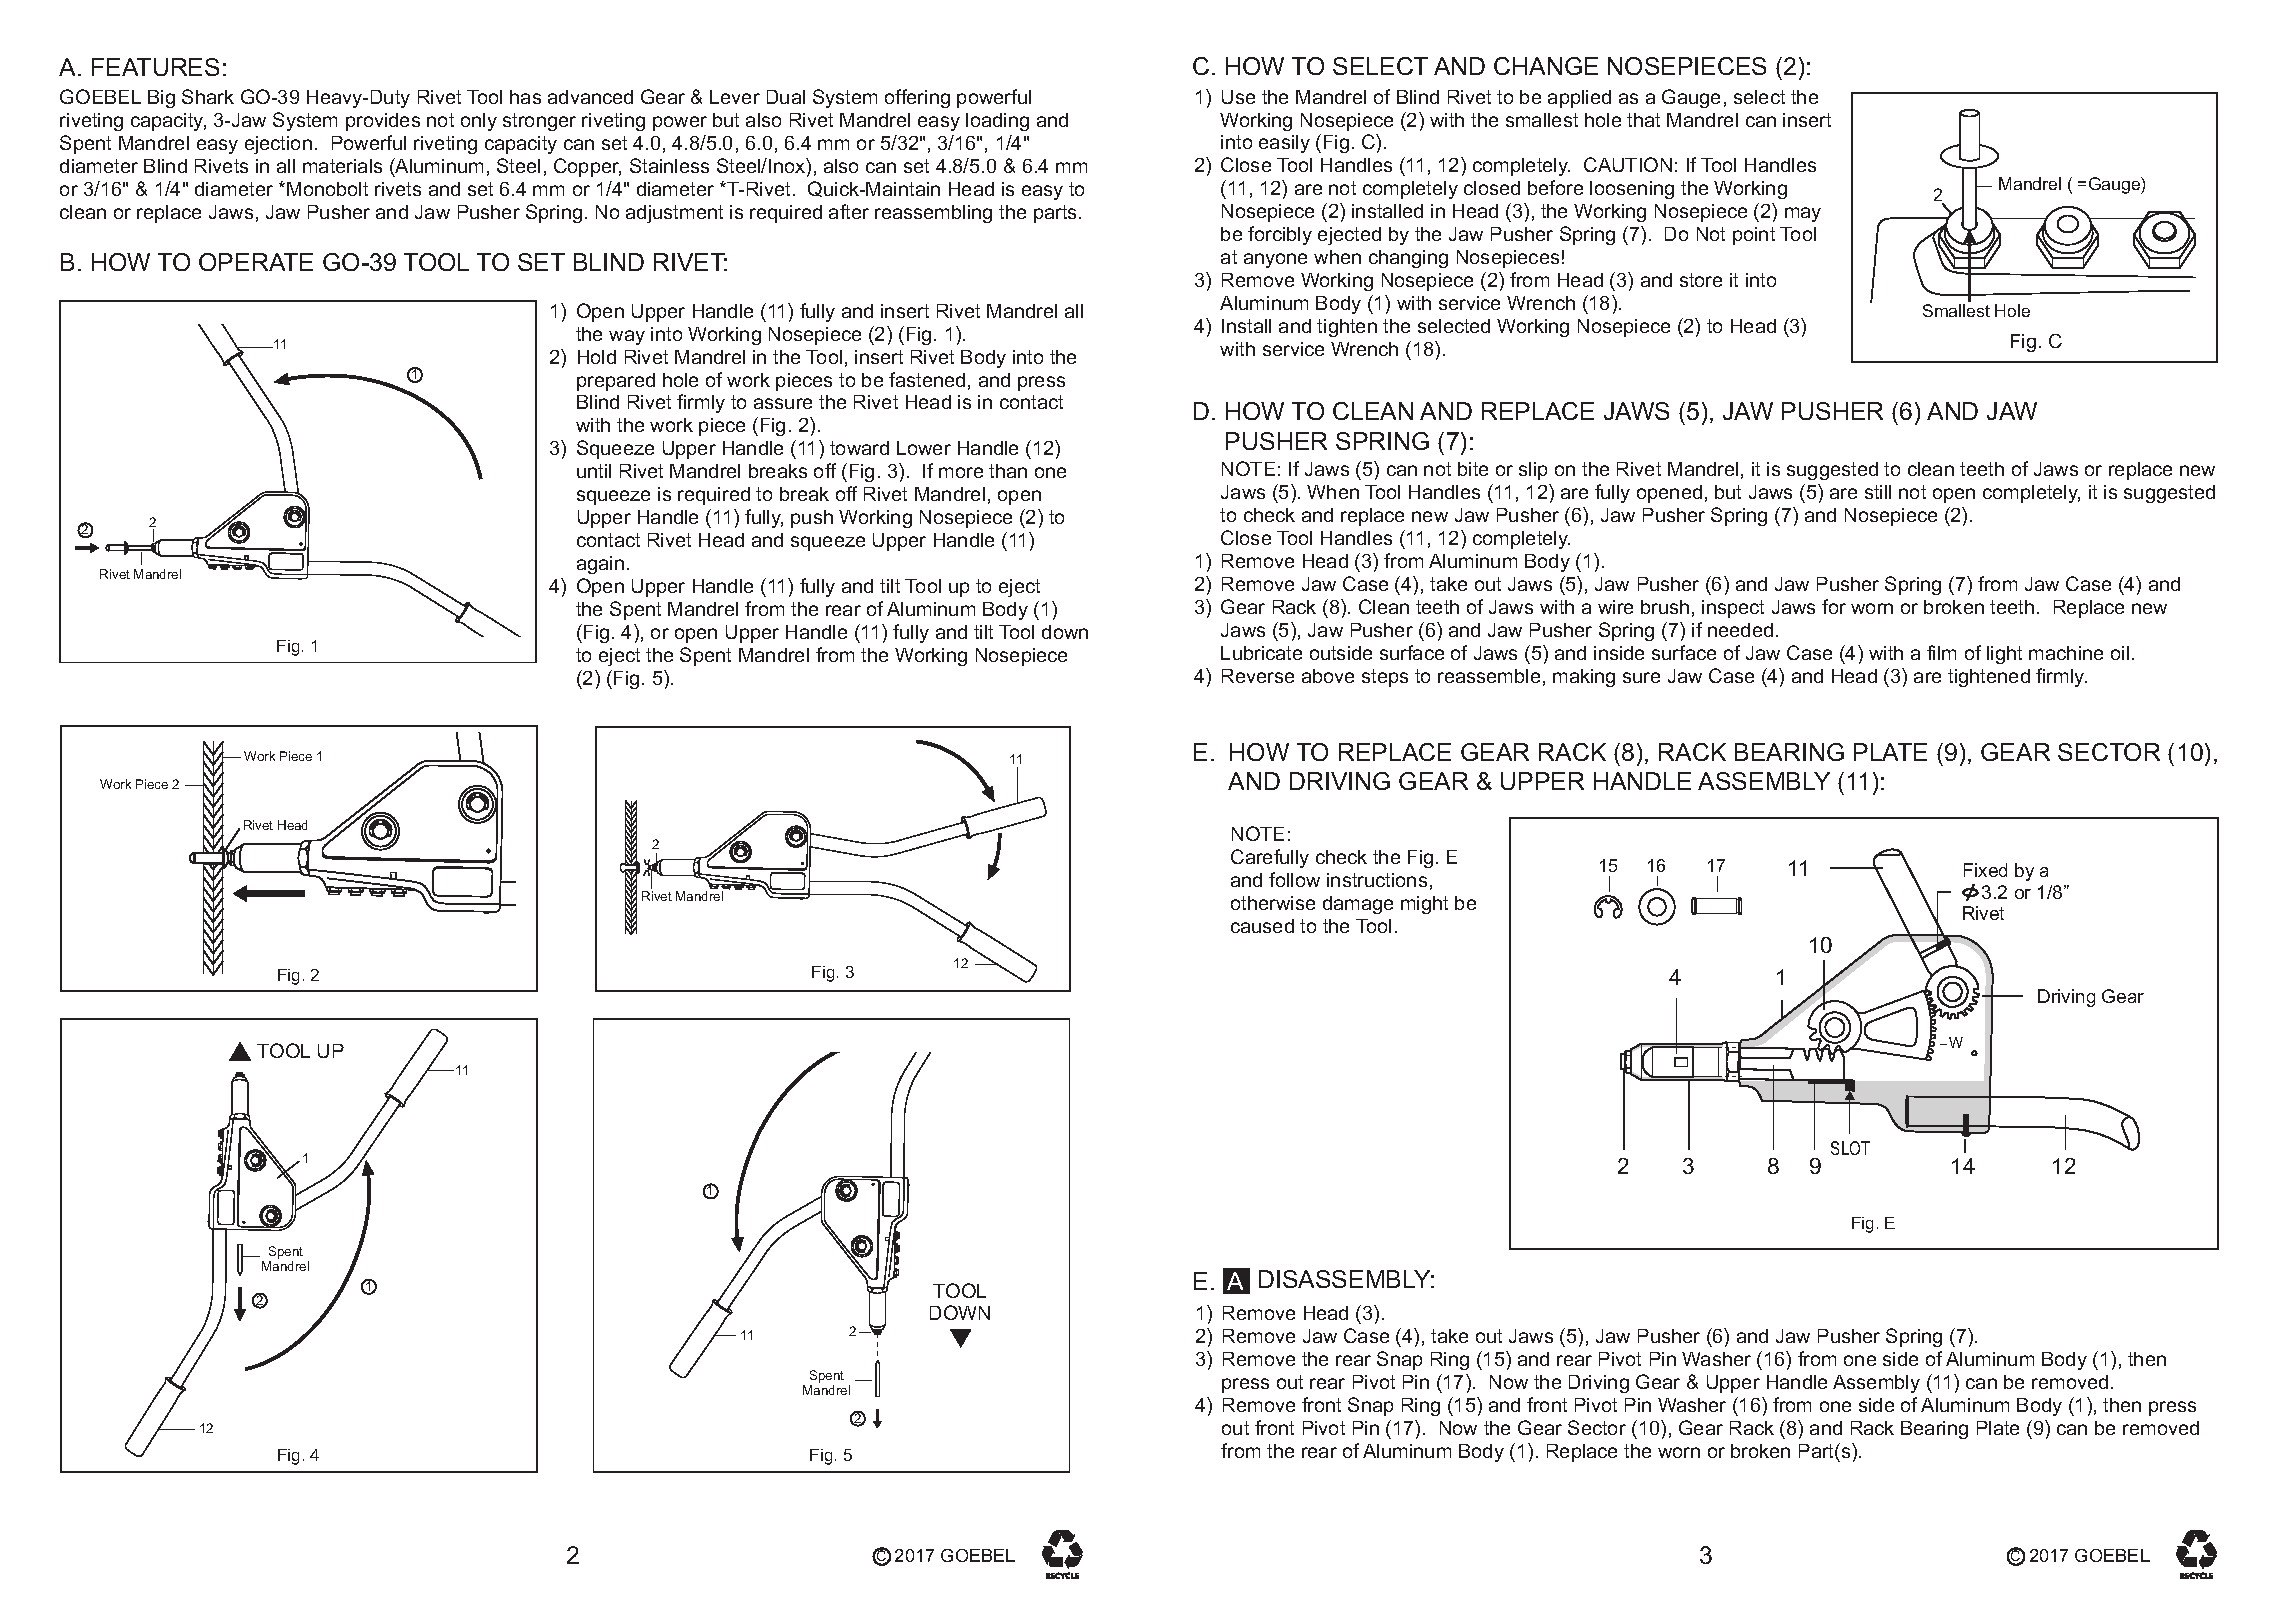 This image has height=1610, width=2277. I want to click on loading, so click(997, 122).
